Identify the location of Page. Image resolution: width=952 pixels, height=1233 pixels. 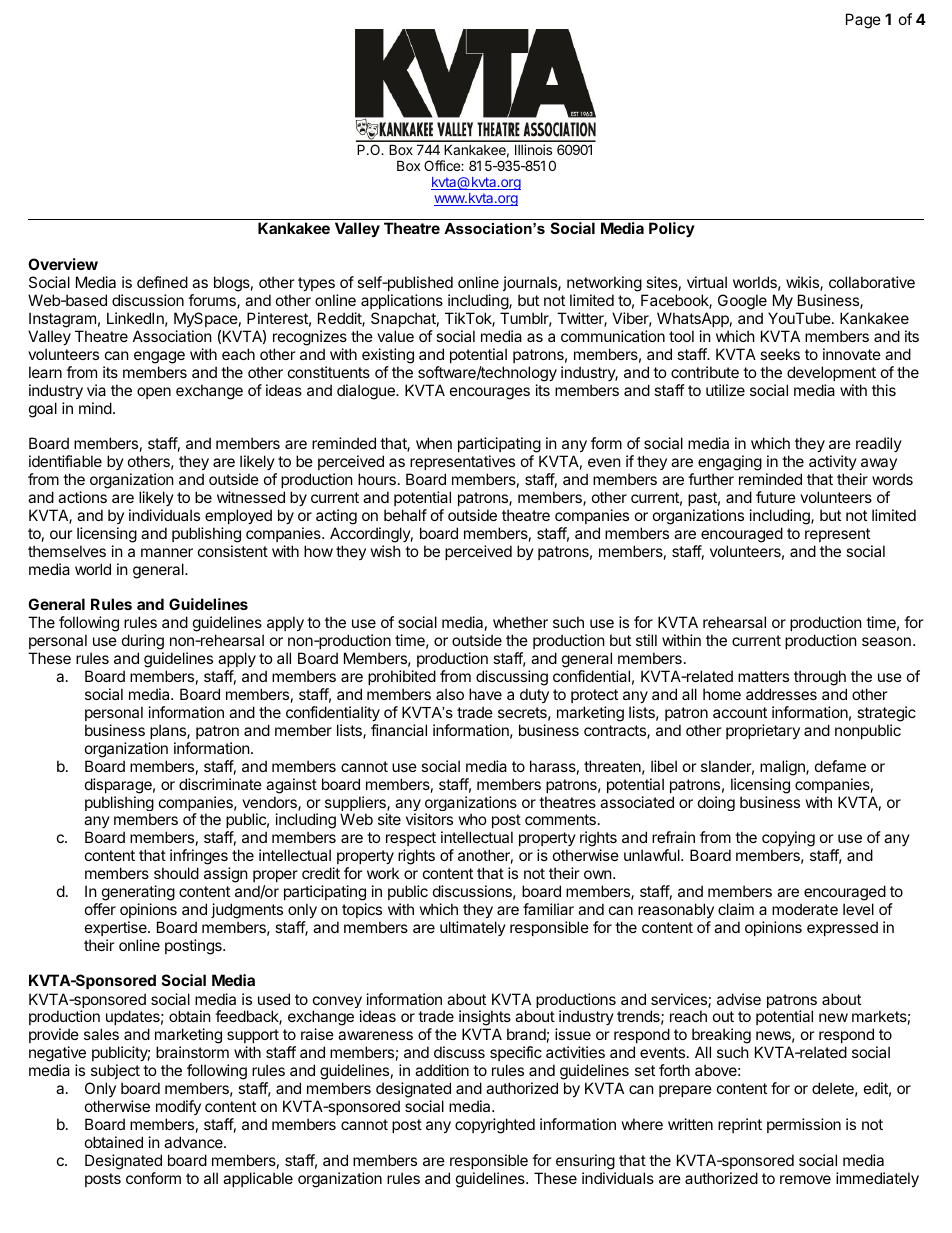
(863, 21).
